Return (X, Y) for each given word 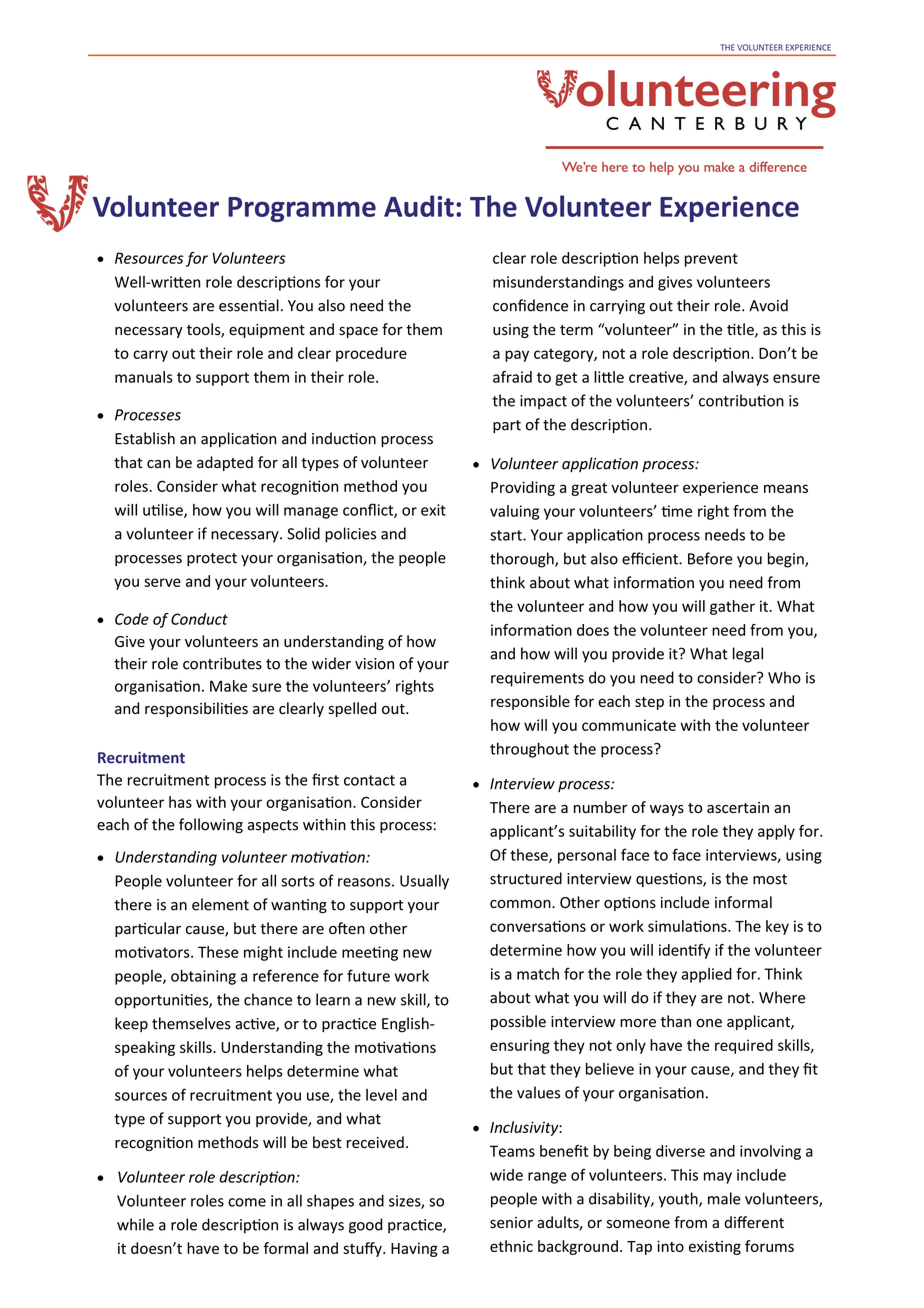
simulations (688, 926)
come (247, 1202)
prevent (711, 260)
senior (511, 1223)
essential (249, 305)
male (724, 1198)
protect (212, 559)
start (507, 535)
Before (710, 558)
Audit (419, 206)
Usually (424, 882)
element (220, 904)
